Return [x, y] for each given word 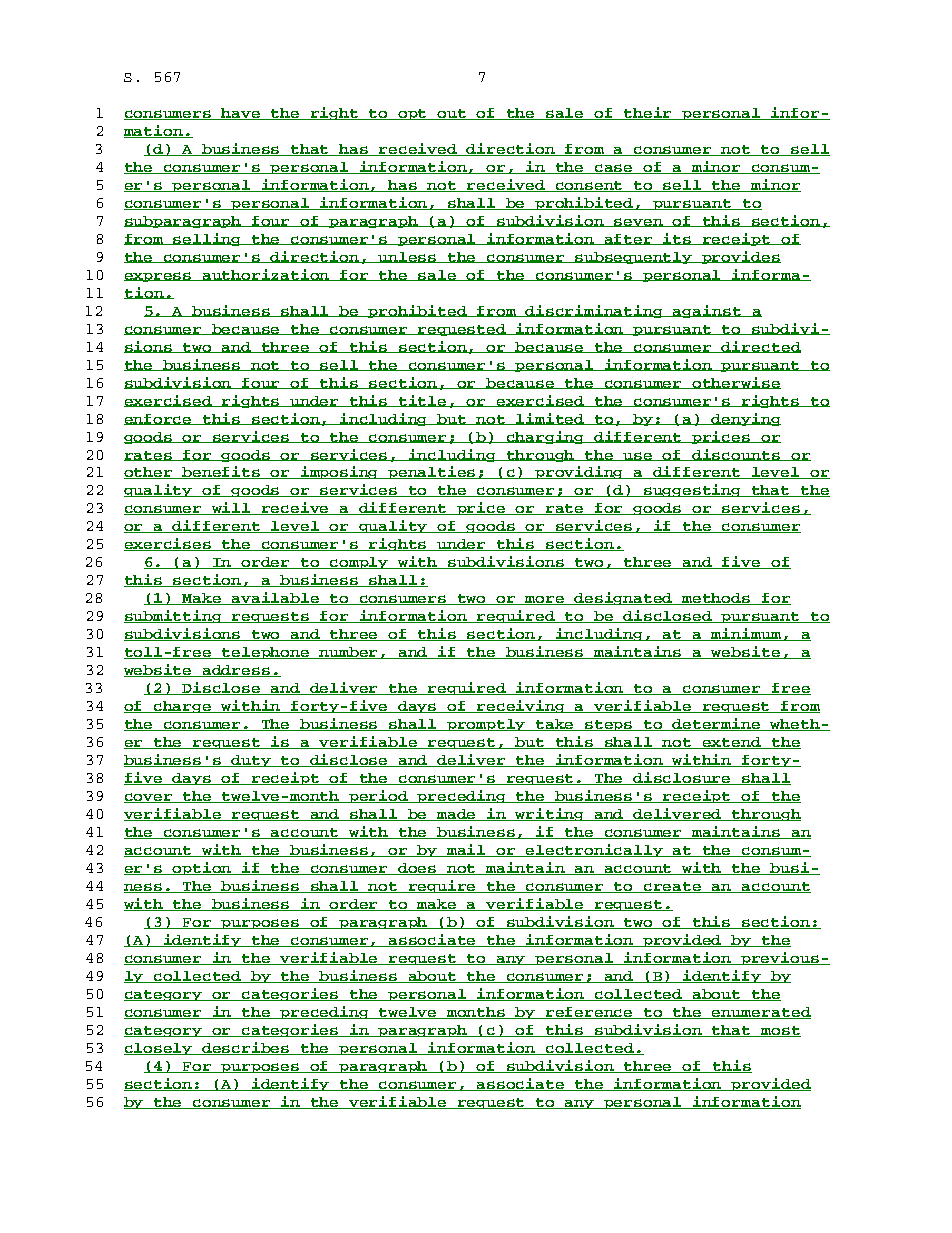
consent [590, 186]
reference [590, 1013]
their [649, 113]
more [545, 600]
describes [246, 1048]
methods [716, 599]
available [276, 598]
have [242, 114]
